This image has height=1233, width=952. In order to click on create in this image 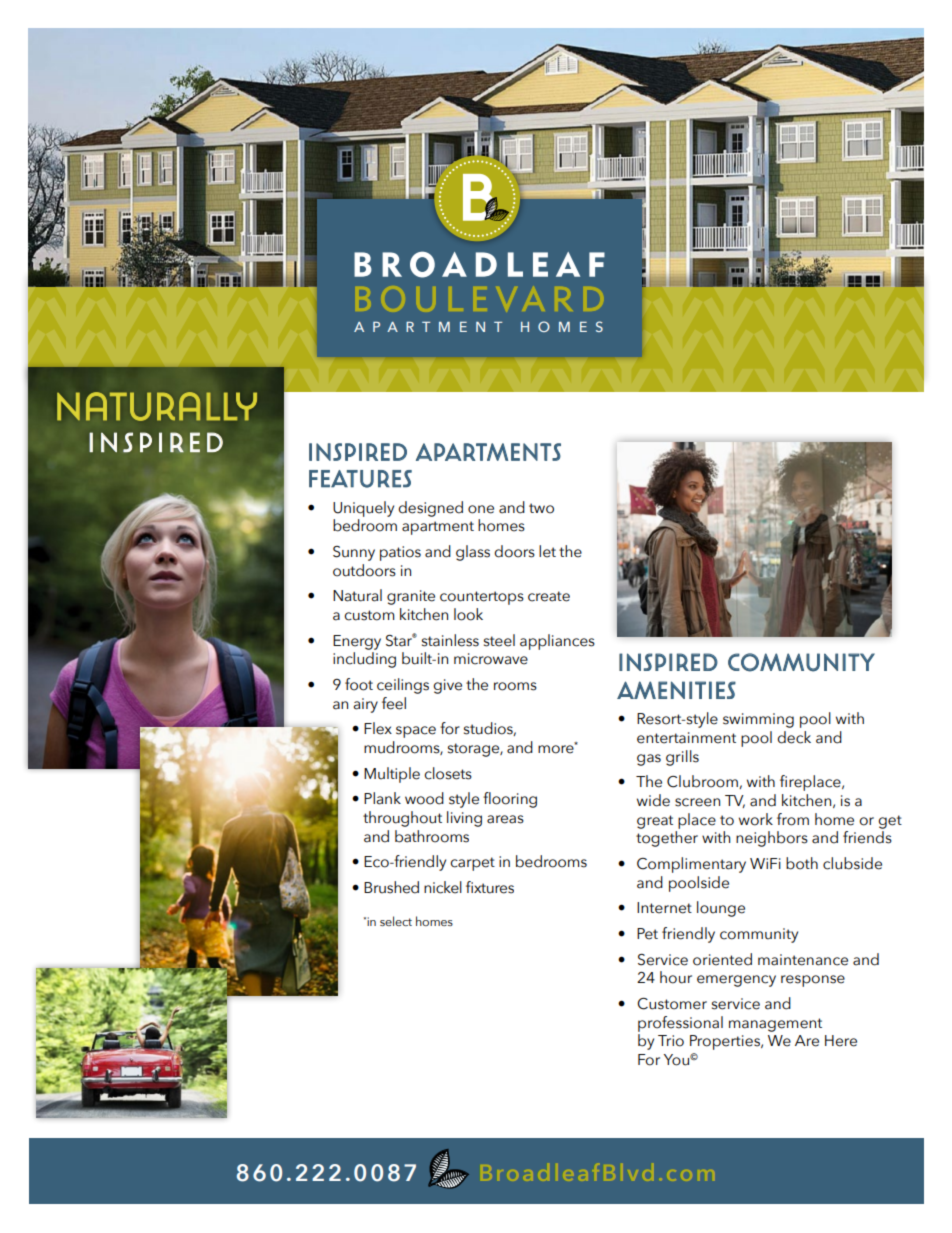, I will do `click(549, 596)`.
